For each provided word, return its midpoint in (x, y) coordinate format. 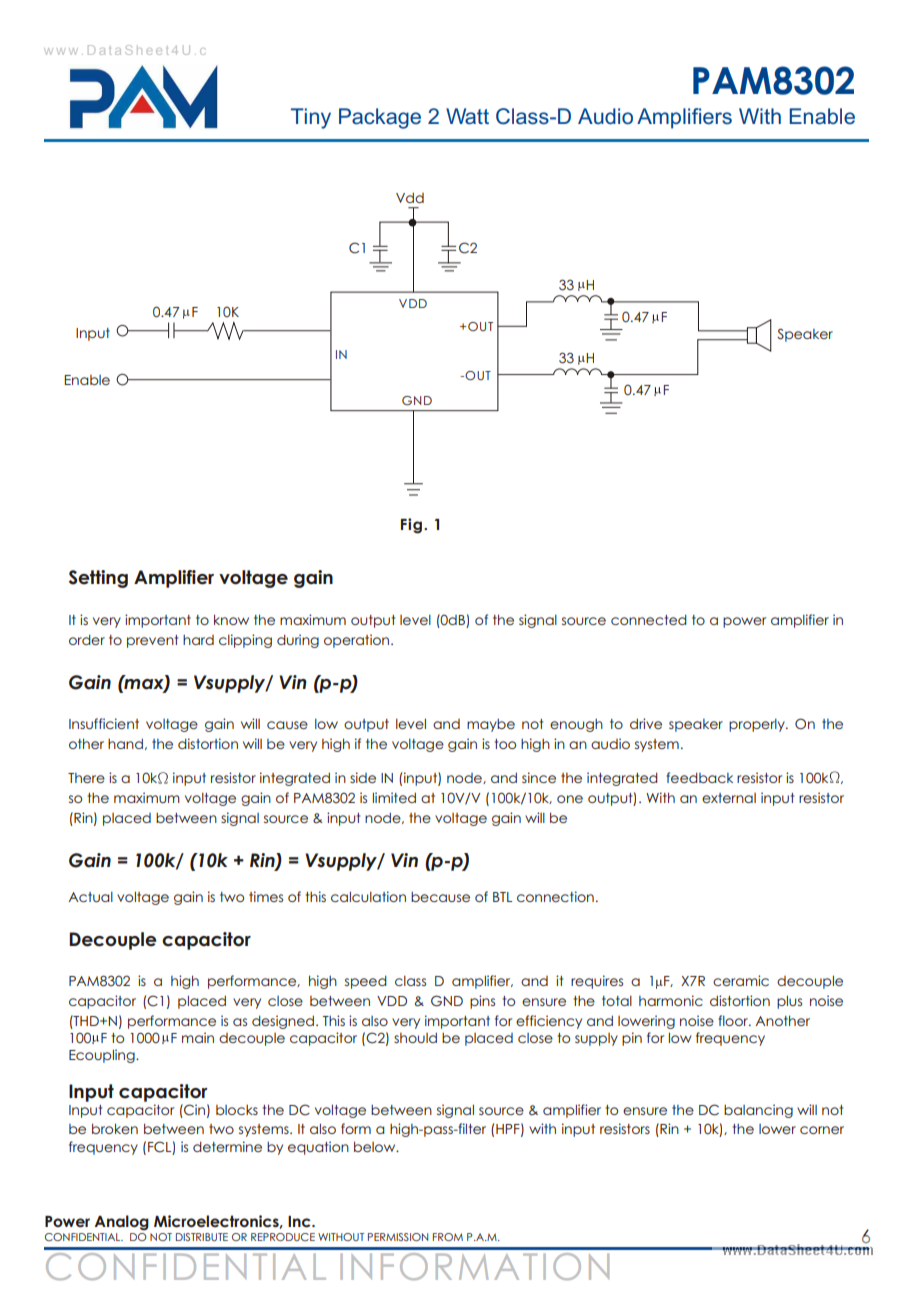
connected (649, 619)
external (729, 798)
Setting (98, 579)
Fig (411, 526)
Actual (90, 896)
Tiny (311, 118)
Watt (467, 116)
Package (380, 118)
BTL (502, 897)
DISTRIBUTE (202, 1237)
